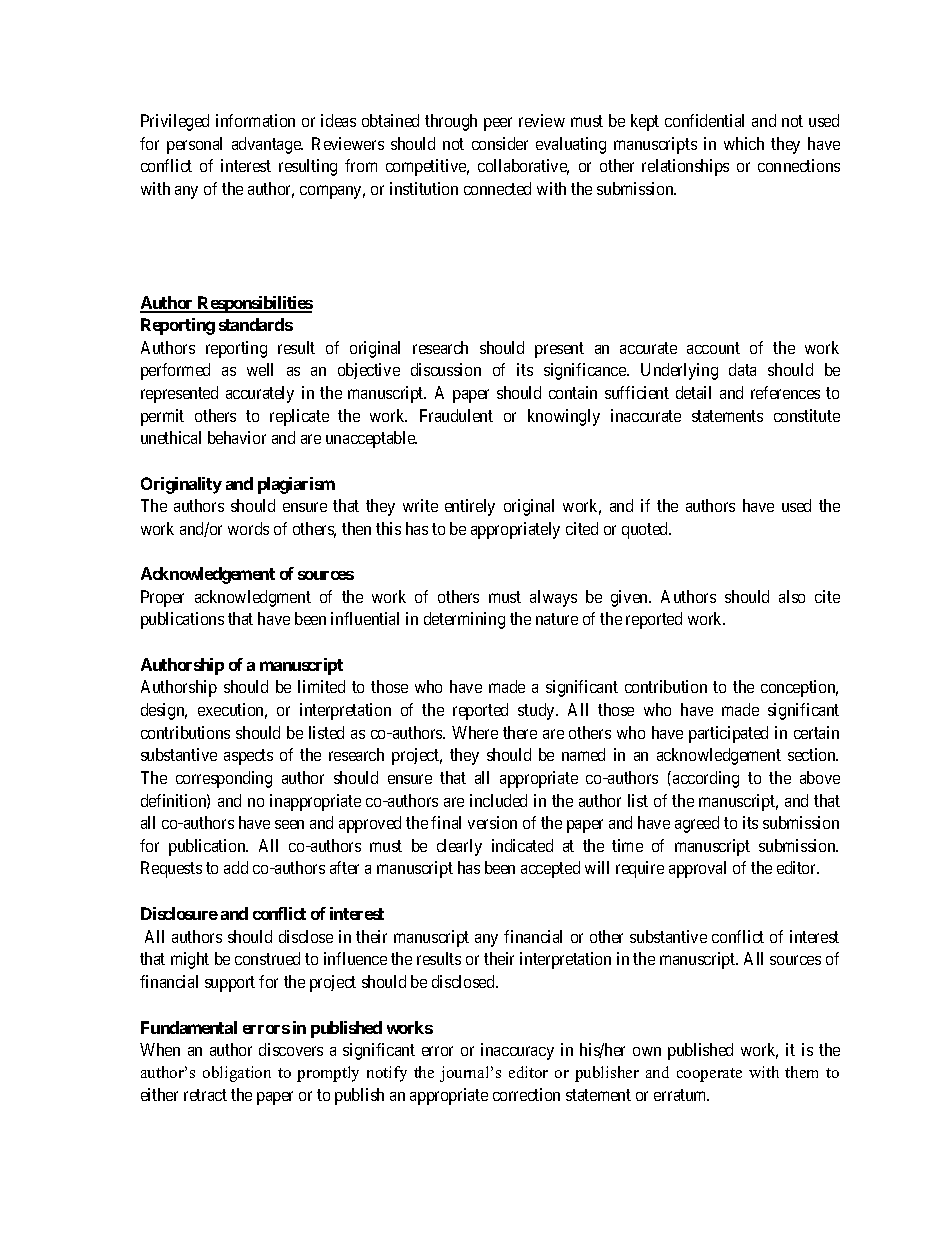 Image resolution: width=952 pixels, height=1233 pixels. What do you see at coordinates (267, 145) in the page?
I see `advantage` at bounding box center [267, 145].
